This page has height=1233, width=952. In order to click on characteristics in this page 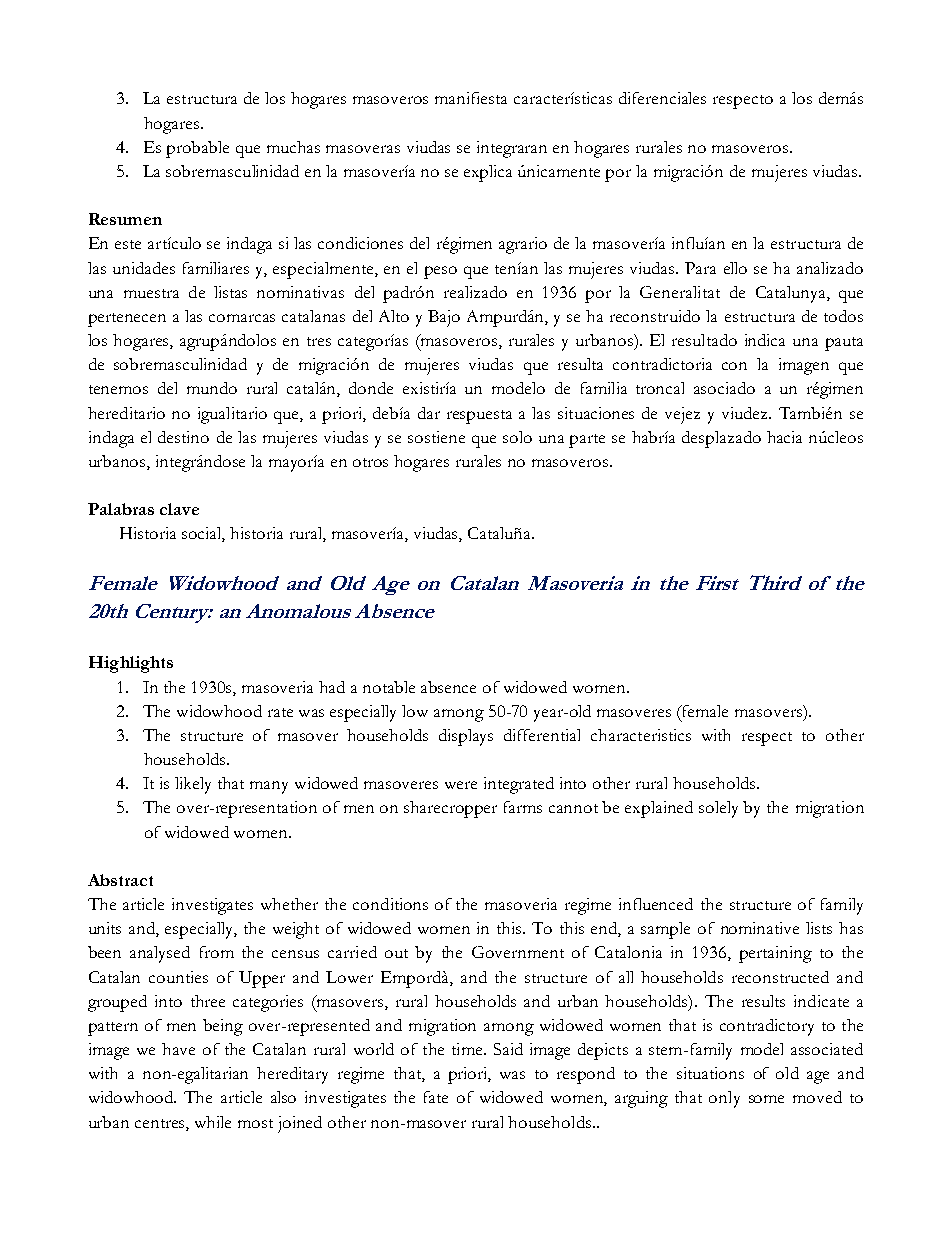, I will do `click(641, 735)`.
